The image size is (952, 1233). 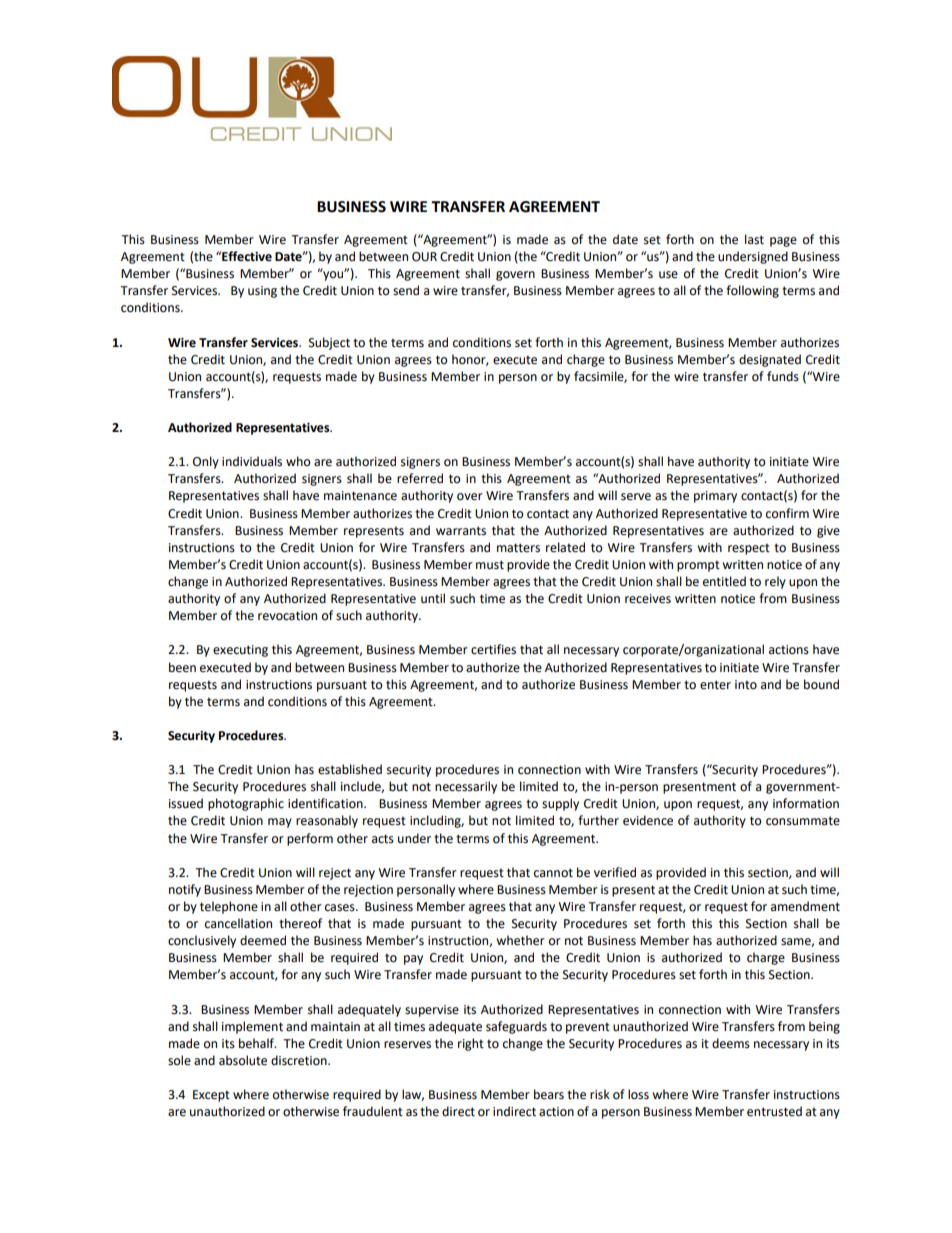 I want to click on matters, so click(x=518, y=548).
